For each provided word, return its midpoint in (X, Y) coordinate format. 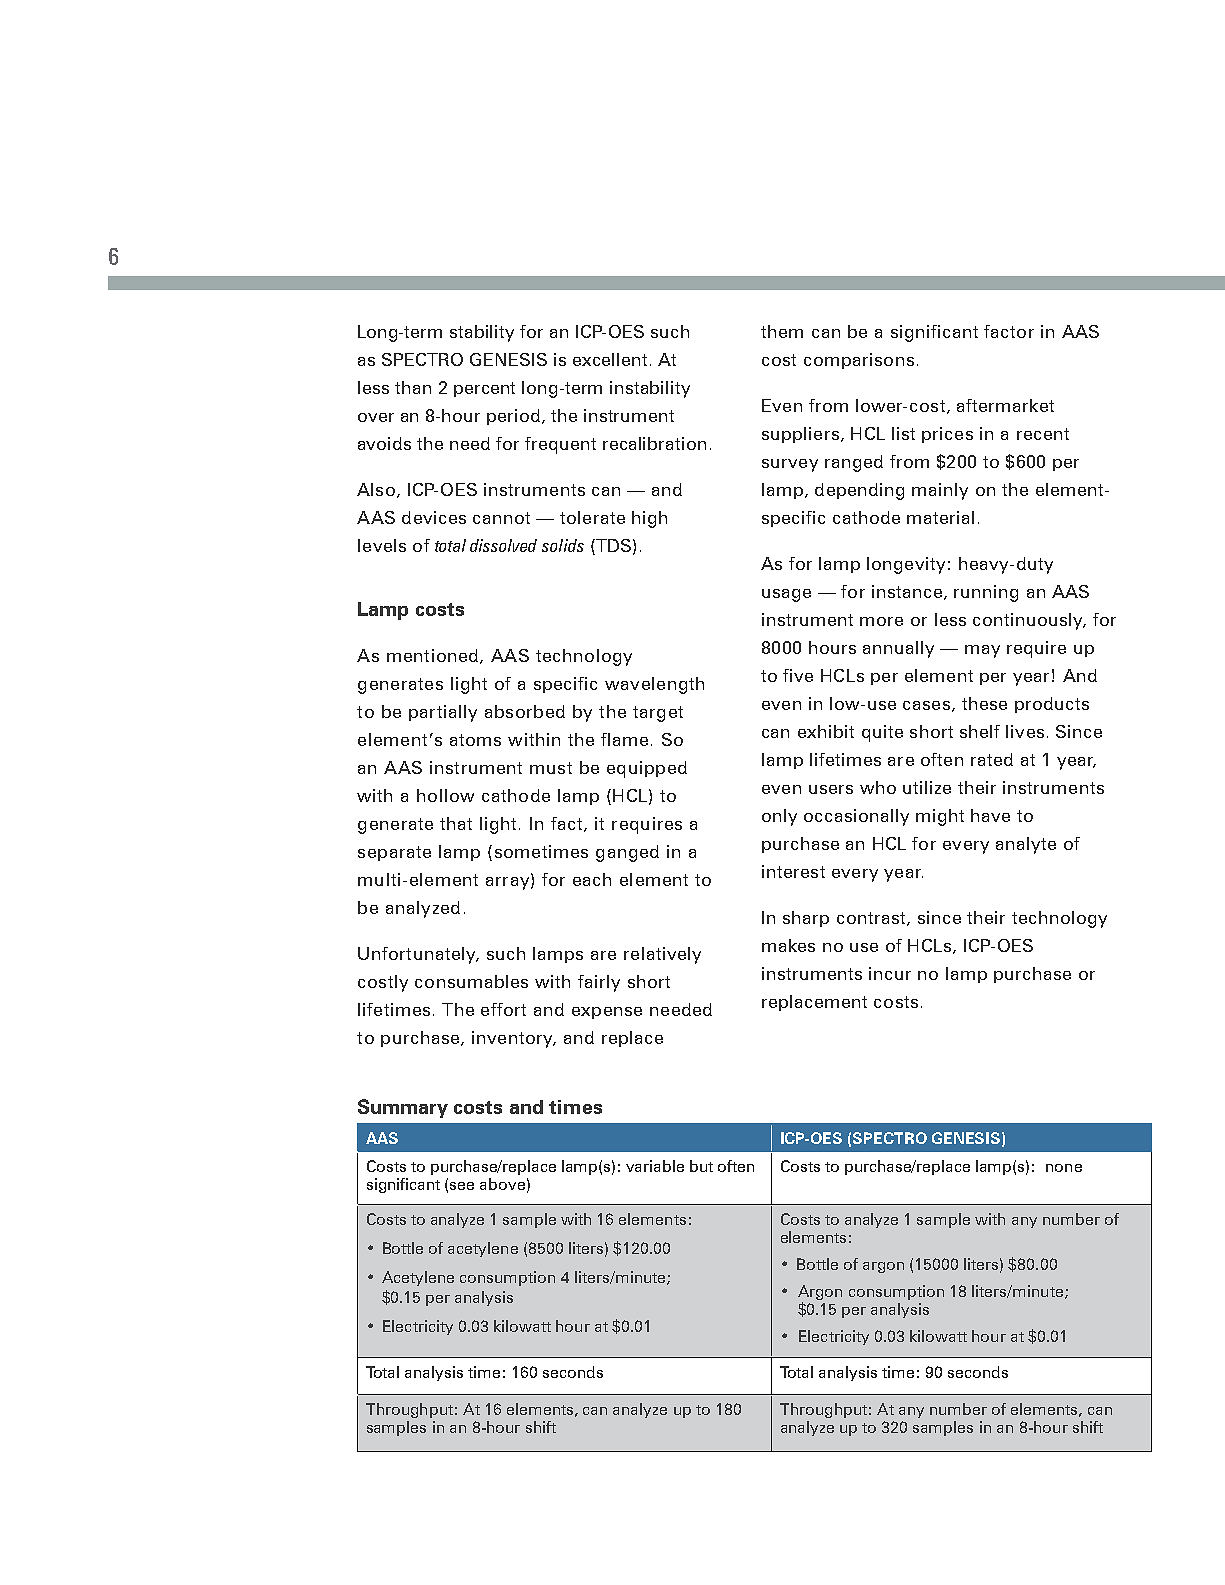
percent (484, 389)
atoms (475, 740)
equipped (647, 769)
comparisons (859, 361)
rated (992, 759)
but (701, 1166)
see (462, 1186)
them (782, 331)
